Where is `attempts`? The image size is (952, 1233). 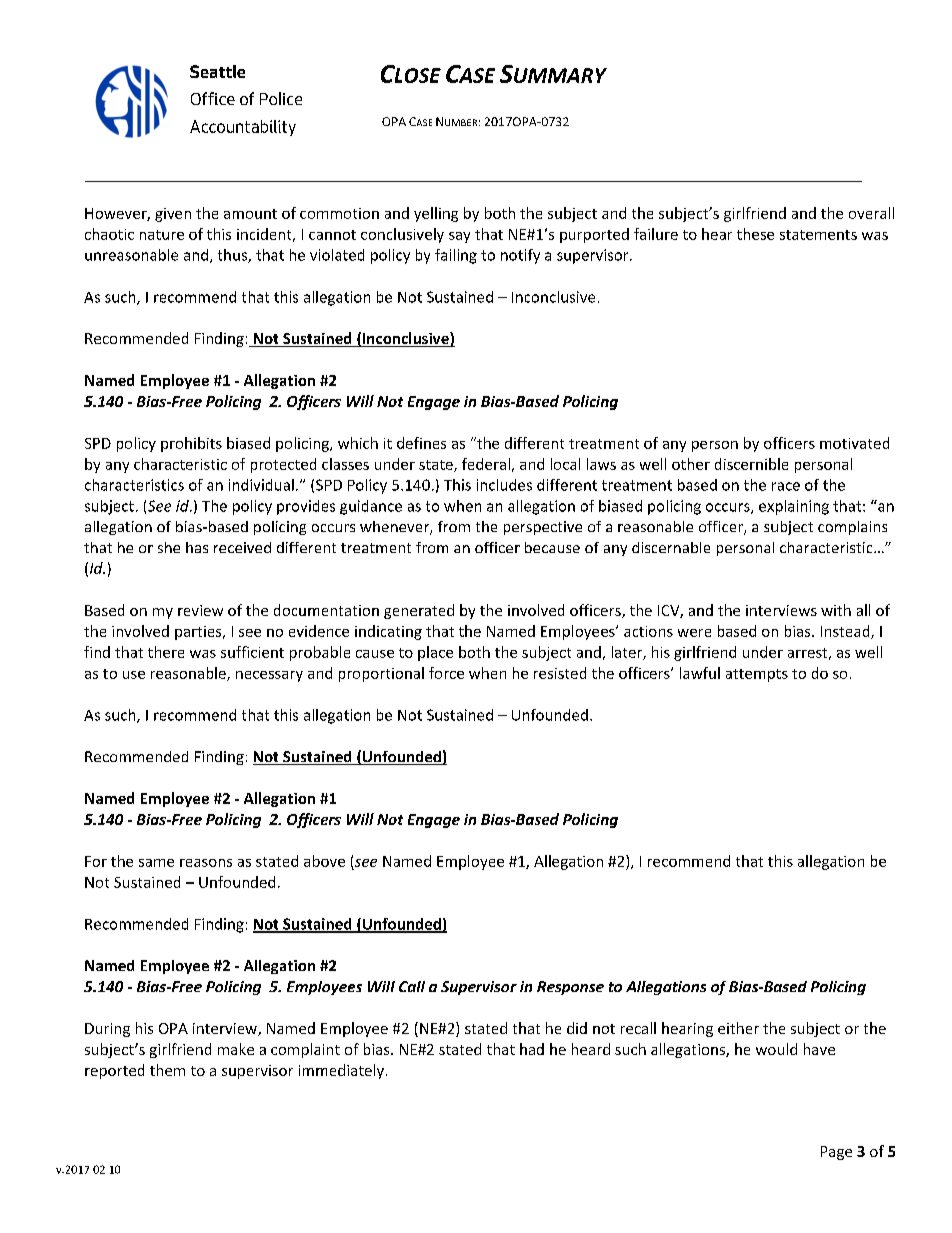 attempts is located at coordinates (757, 675).
